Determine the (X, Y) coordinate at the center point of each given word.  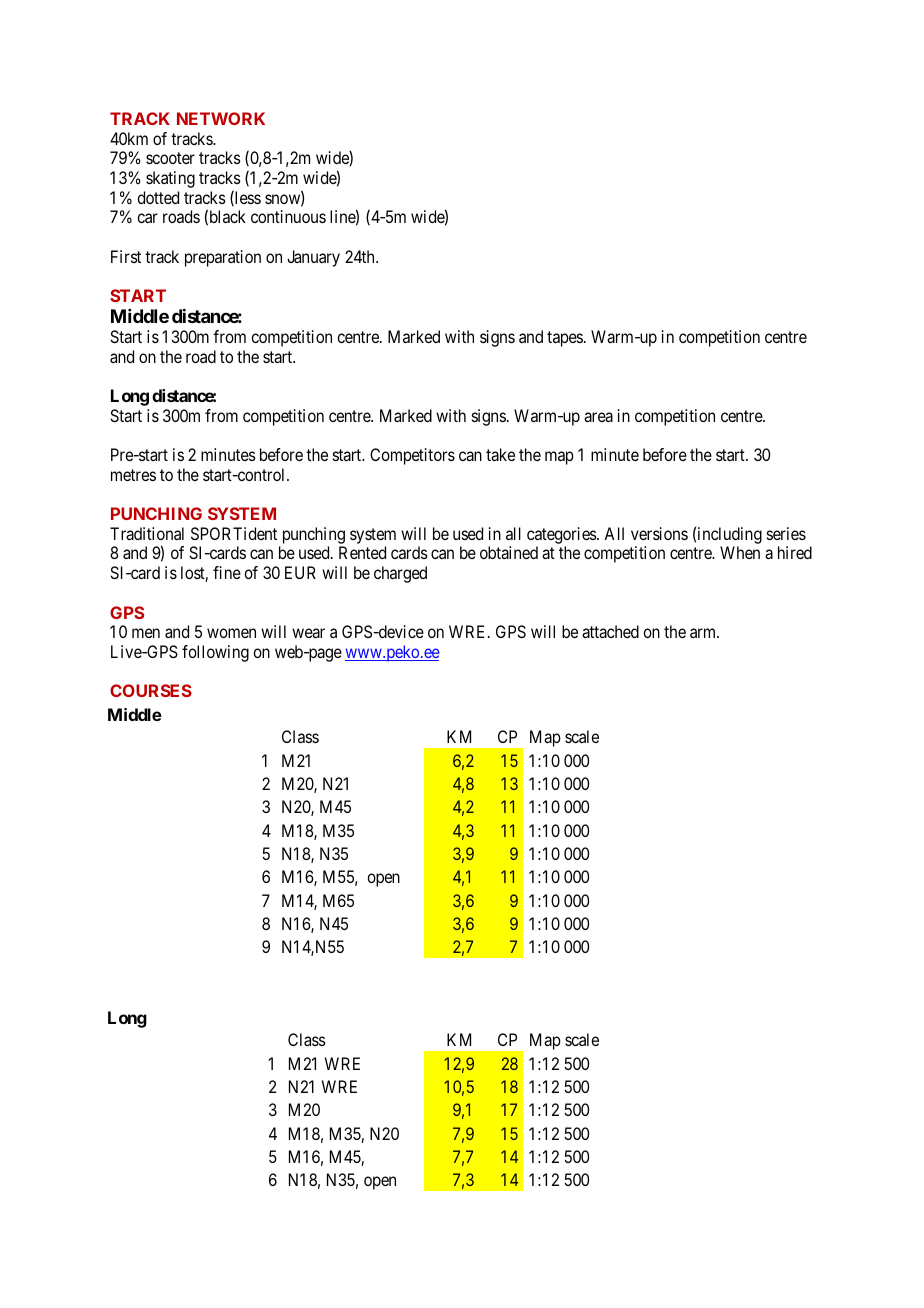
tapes (565, 339)
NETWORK (221, 118)
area (598, 417)
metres (133, 475)
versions (659, 533)
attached (610, 631)
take (500, 454)
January (313, 258)
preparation (223, 258)
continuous (288, 216)
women (231, 633)
